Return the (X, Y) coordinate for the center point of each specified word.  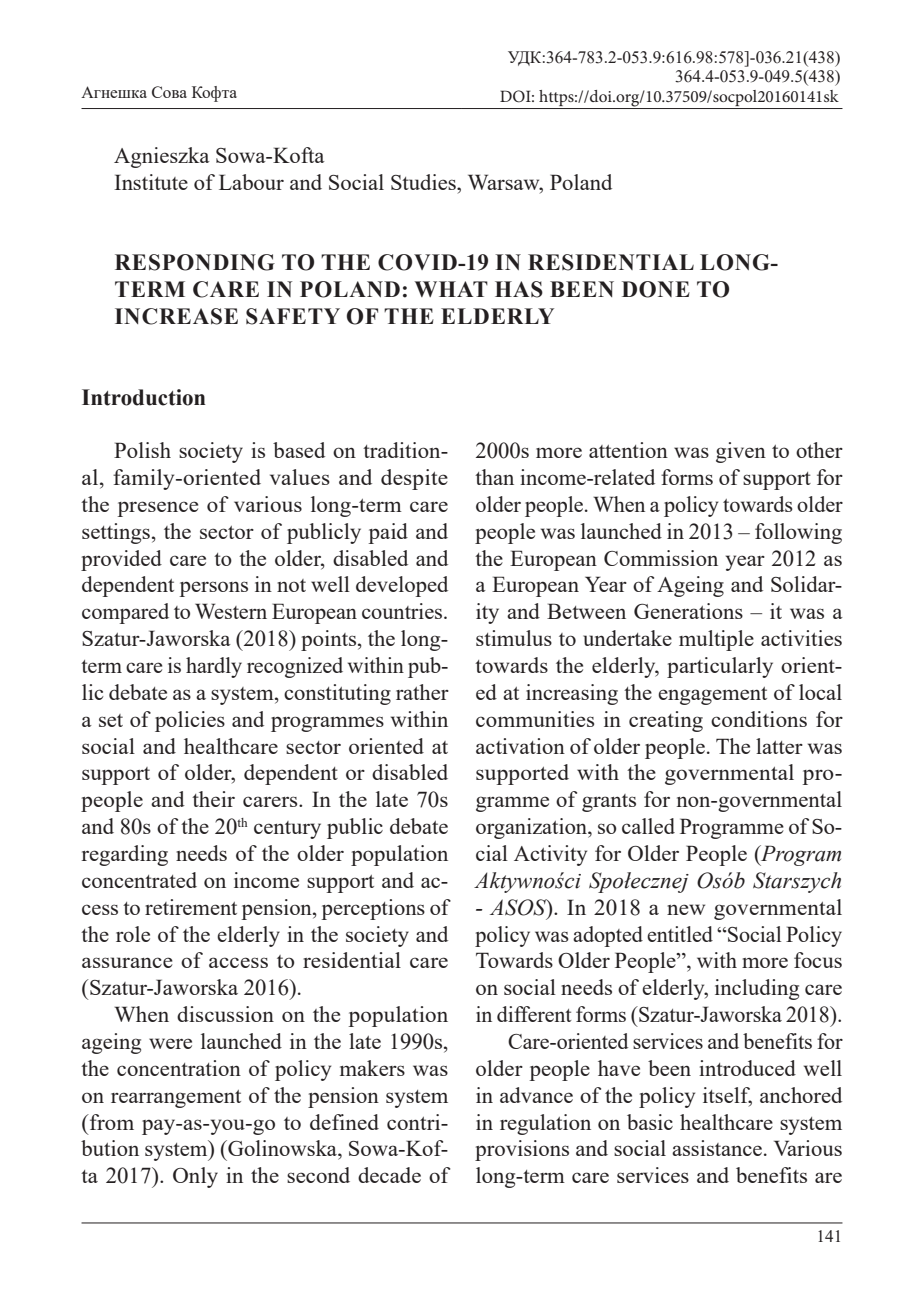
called (648, 826)
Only (195, 1177)
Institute (151, 182)
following (798, 533)
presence (157, 509)
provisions (522, 1150)
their (213, 799)
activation (520, 746)
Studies (424, 182)
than (494, 477)
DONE (656, 289)
